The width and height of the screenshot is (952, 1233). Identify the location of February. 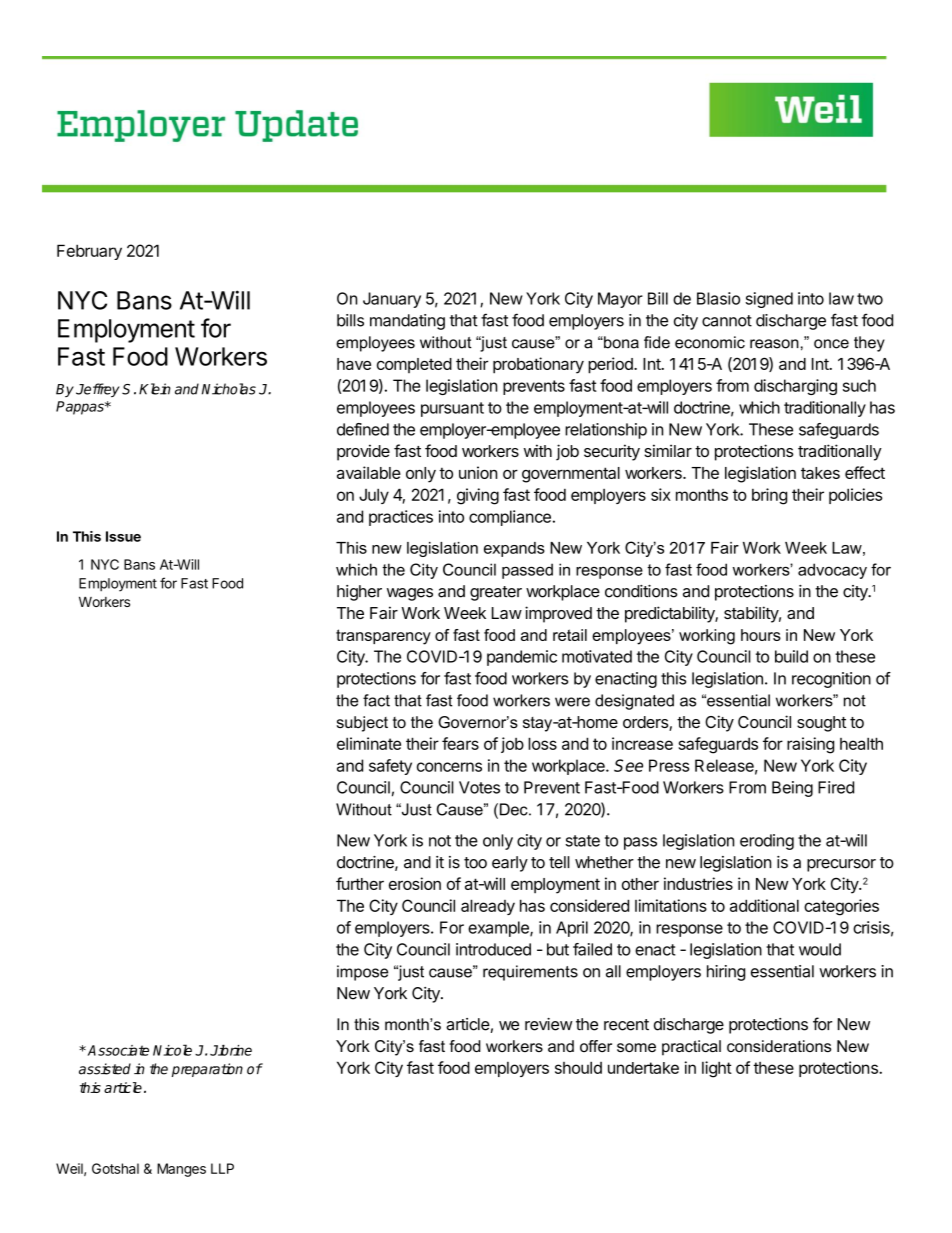
(89, 252).
